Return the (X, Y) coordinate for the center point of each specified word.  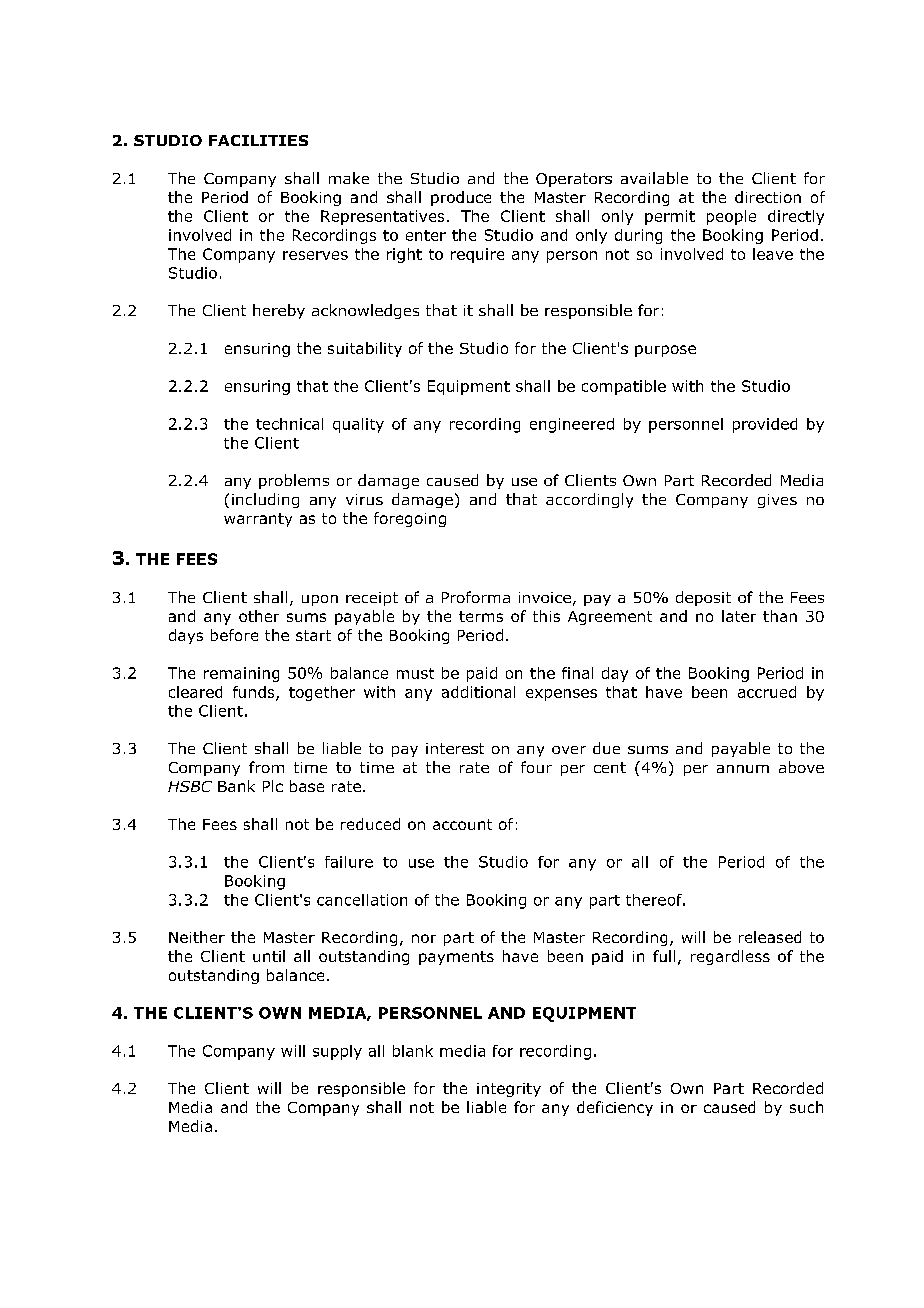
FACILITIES (258, 140)
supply (337, 1052)
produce (461, 198)
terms (481, 616)
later (739, 616)
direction (768, 197)
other (259, 616)
